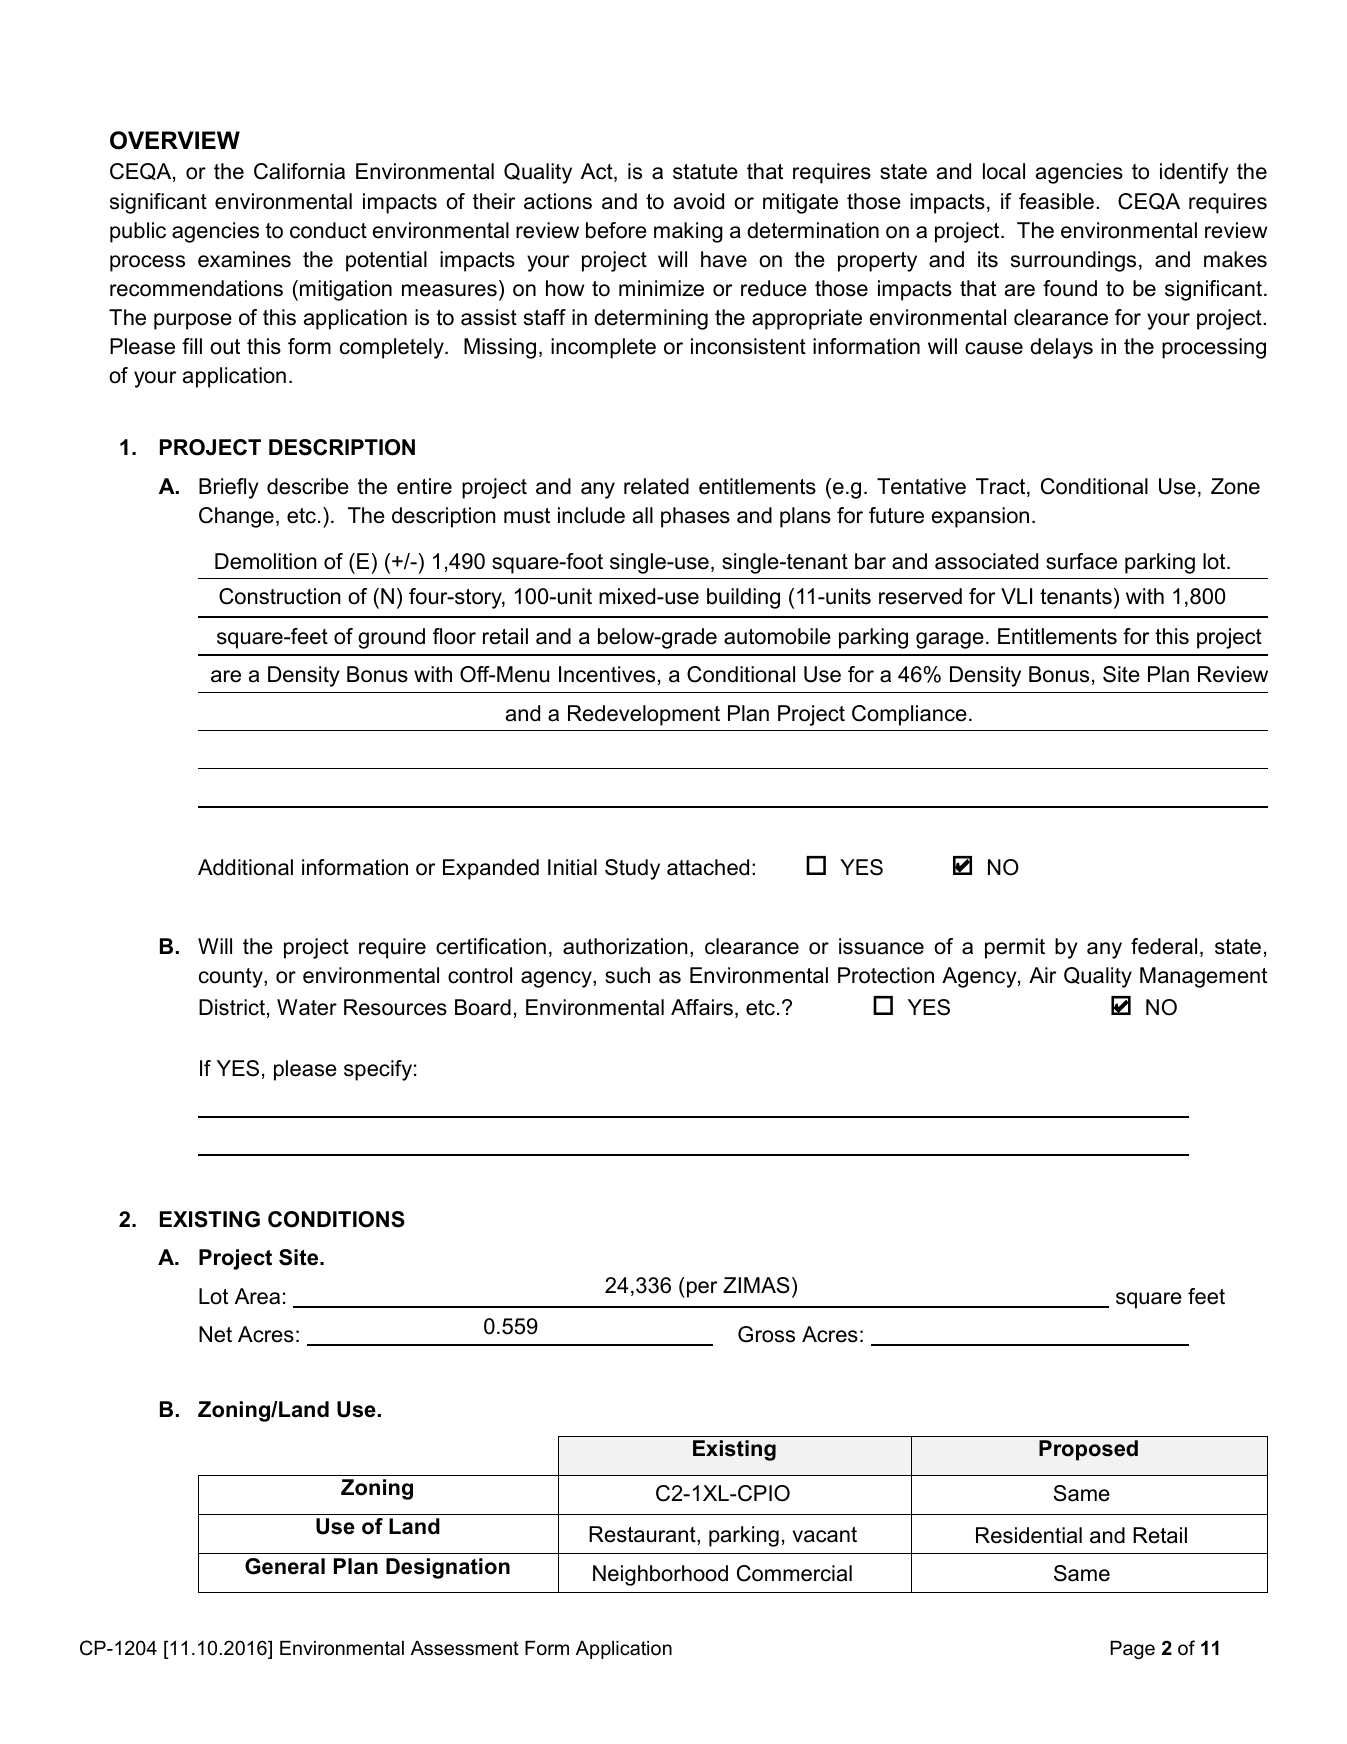 This screenshot has height=1744, width=1347. Describe the element at coordinates (299, 171) in the screenshot. I see `California` at that location.
